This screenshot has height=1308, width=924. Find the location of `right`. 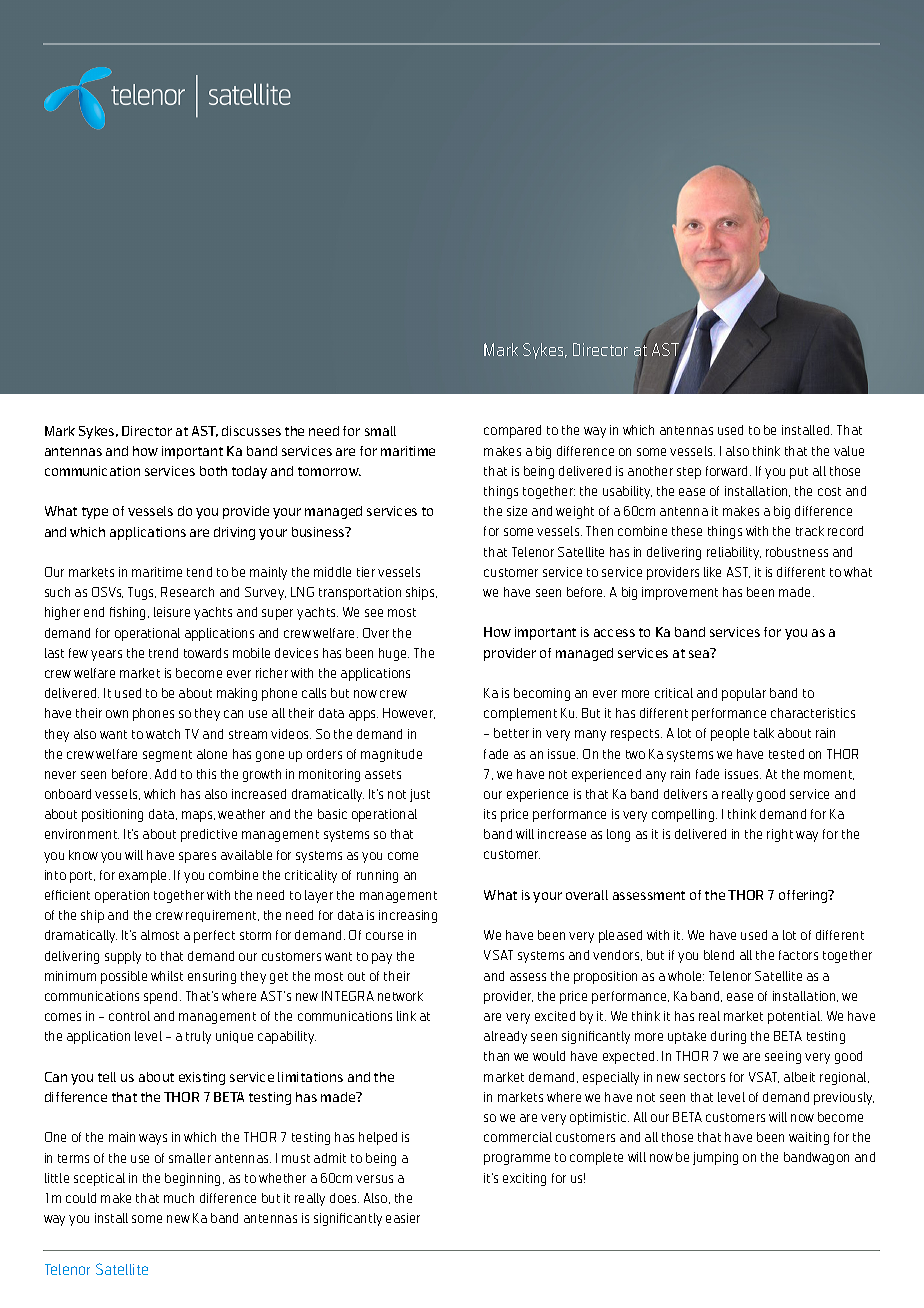

right is located at coordinates (780, 835).
